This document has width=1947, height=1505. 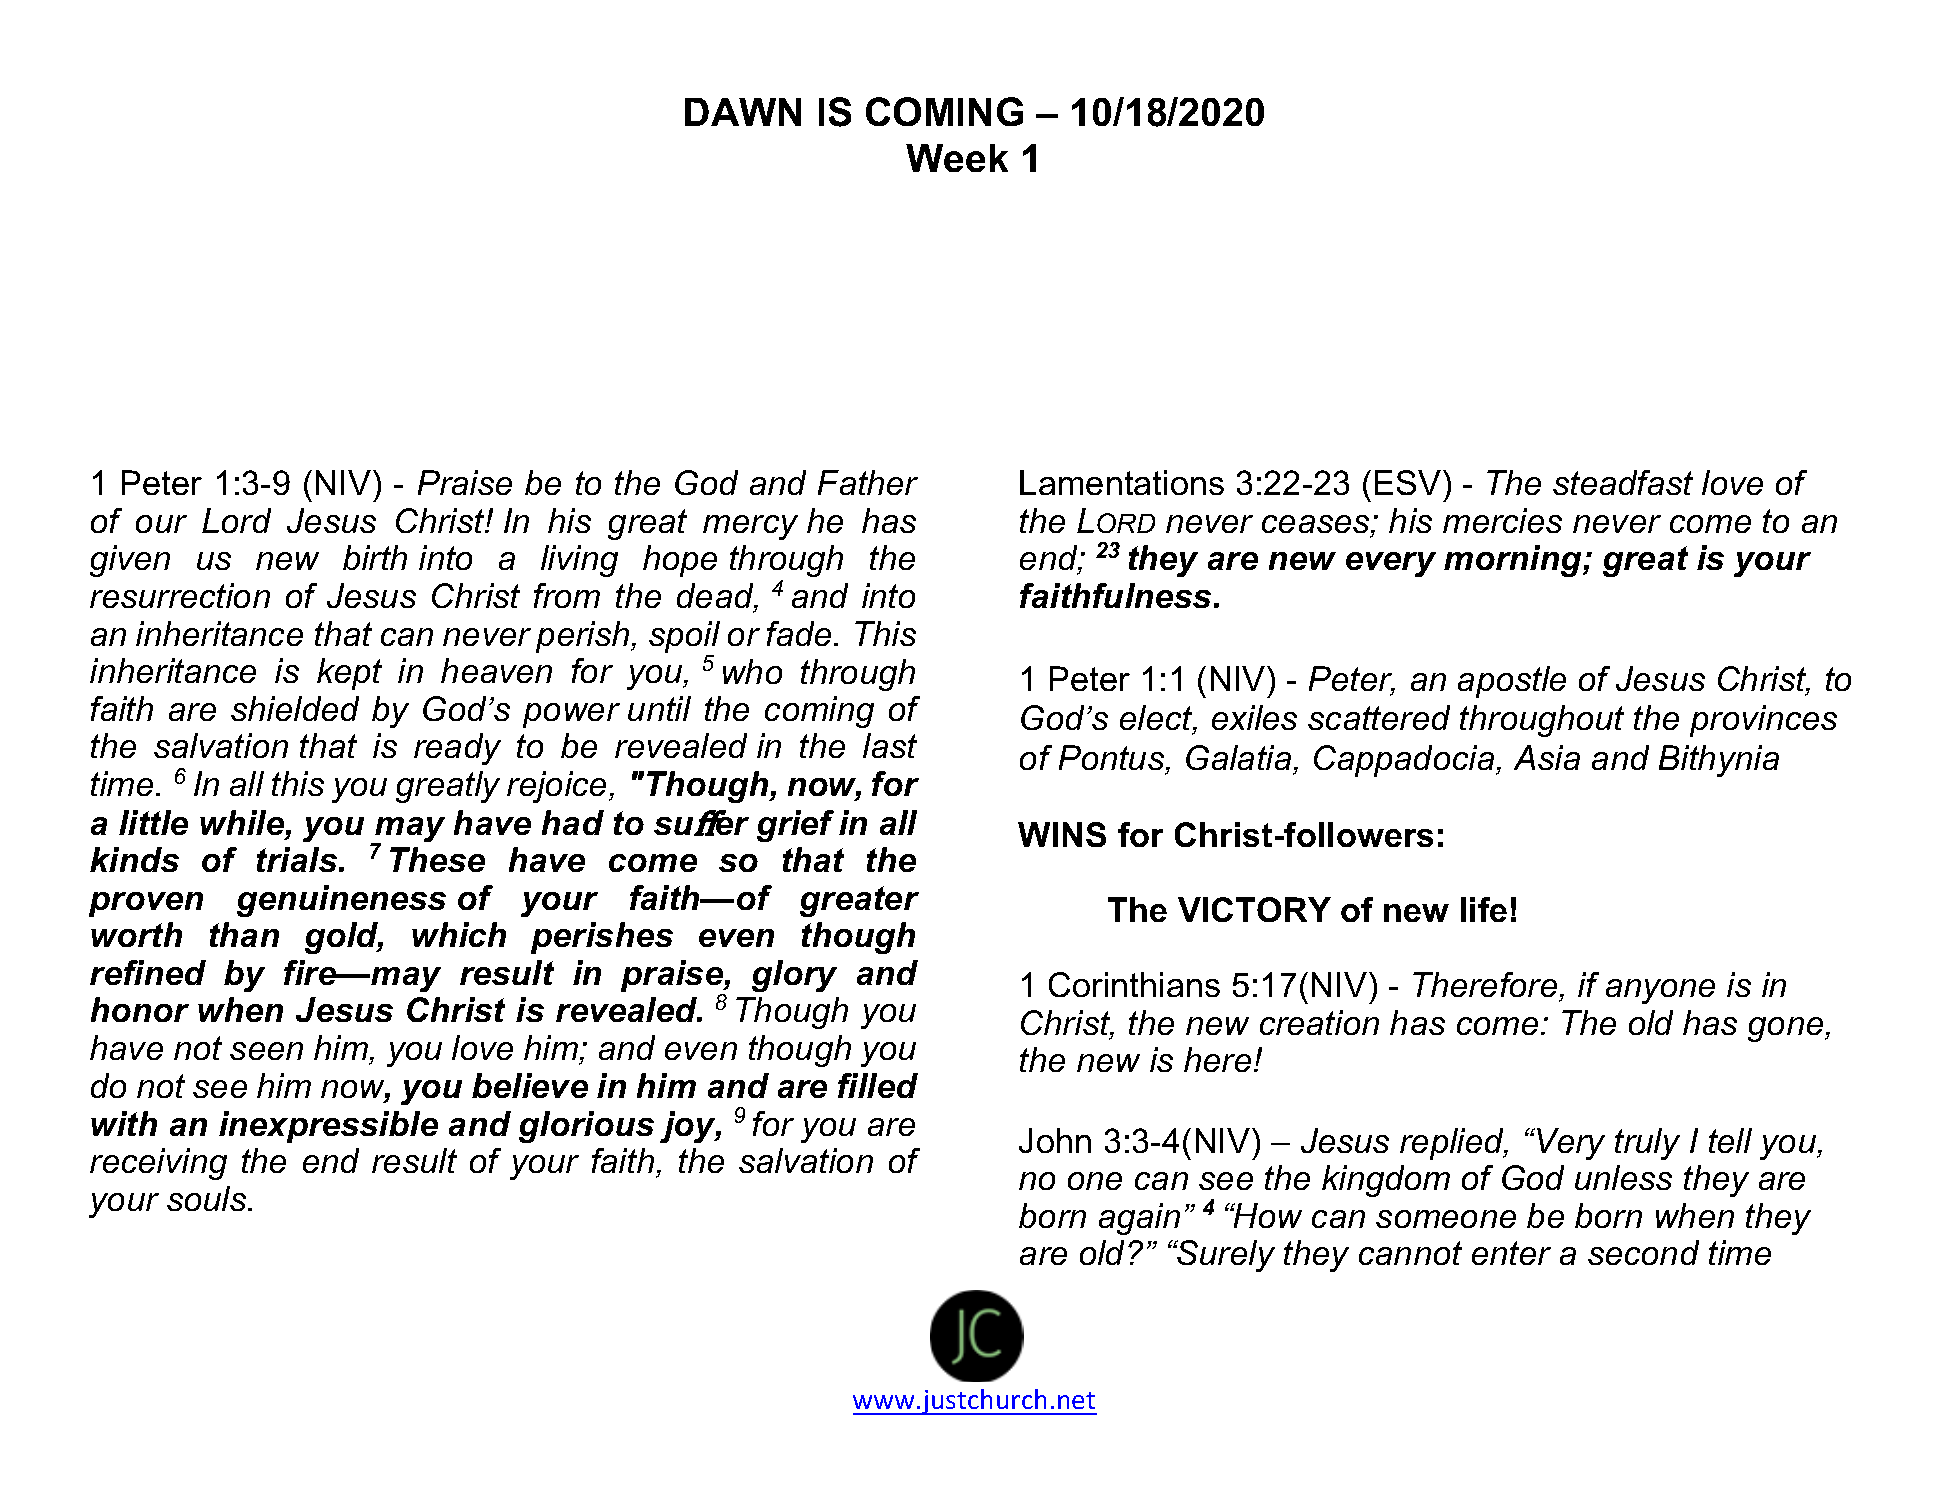 What do you see at coordinates (208, 1198) in the document?
I see `souls` at bounding box center [208, 1198].
